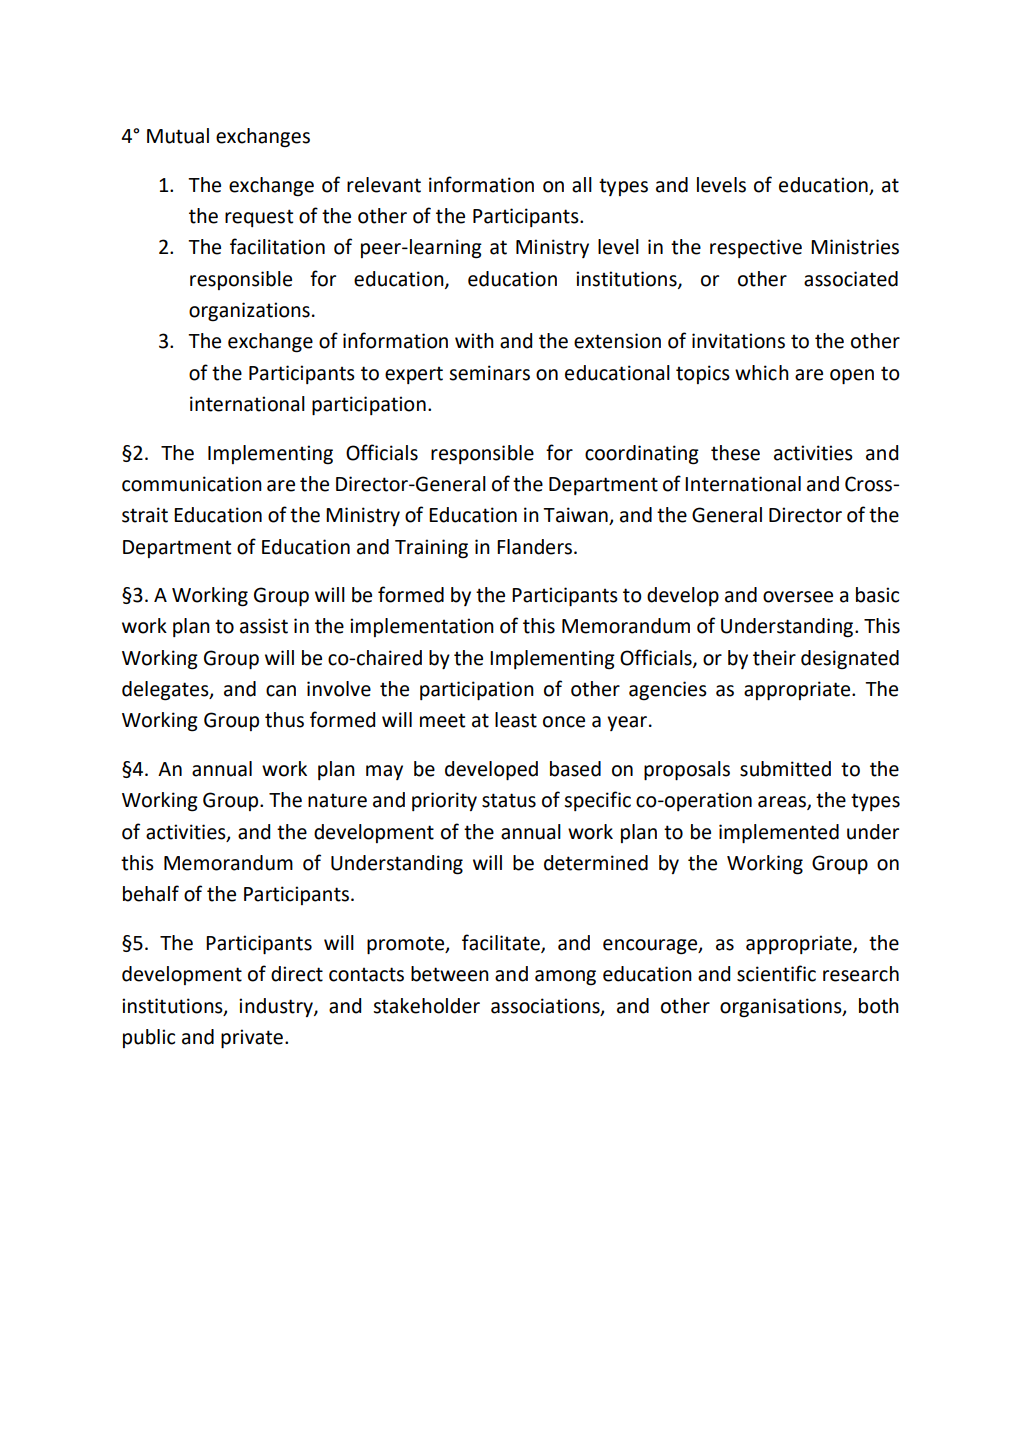  Describe the element at coordinates (249, 312) in the document. I see `organizations` at that location.
